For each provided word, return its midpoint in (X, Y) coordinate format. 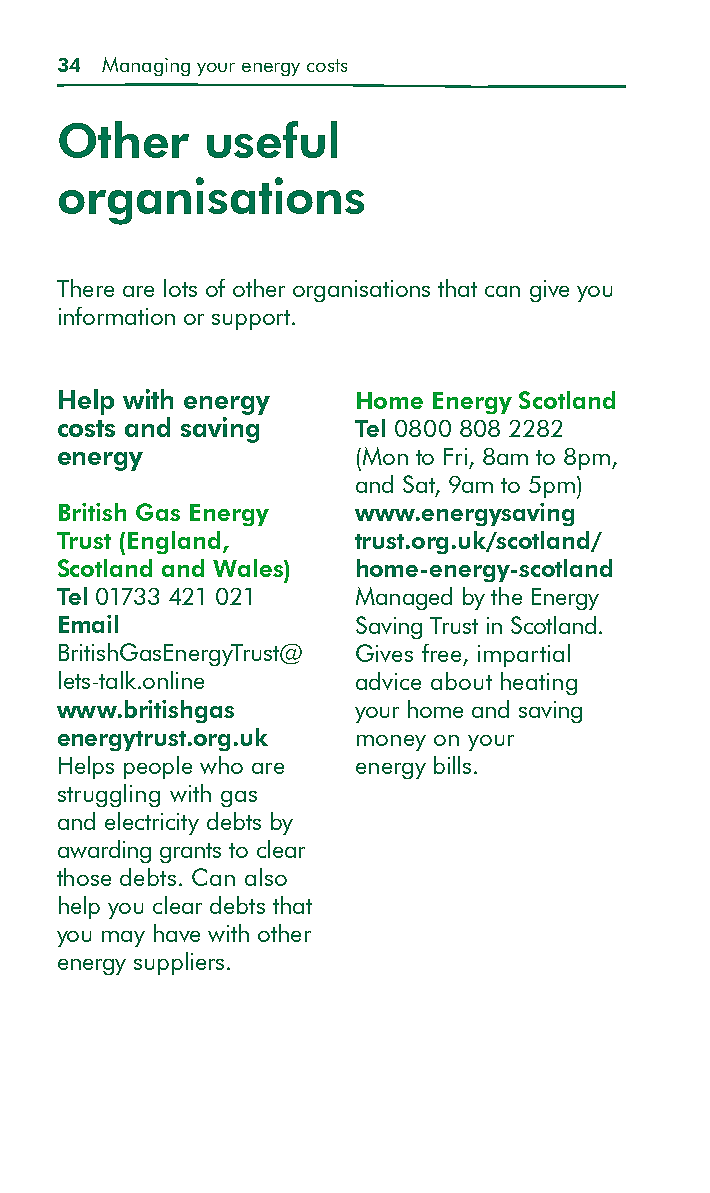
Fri (455, 456)
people (158, 767)
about (461, 681)
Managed (404, 598)
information (117, 316)
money (391, 743)
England (174, 542)
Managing (146, 66)
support (252, 320)
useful (272, 139)
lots (180, 288)
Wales (249, 568)
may (123, 939)
